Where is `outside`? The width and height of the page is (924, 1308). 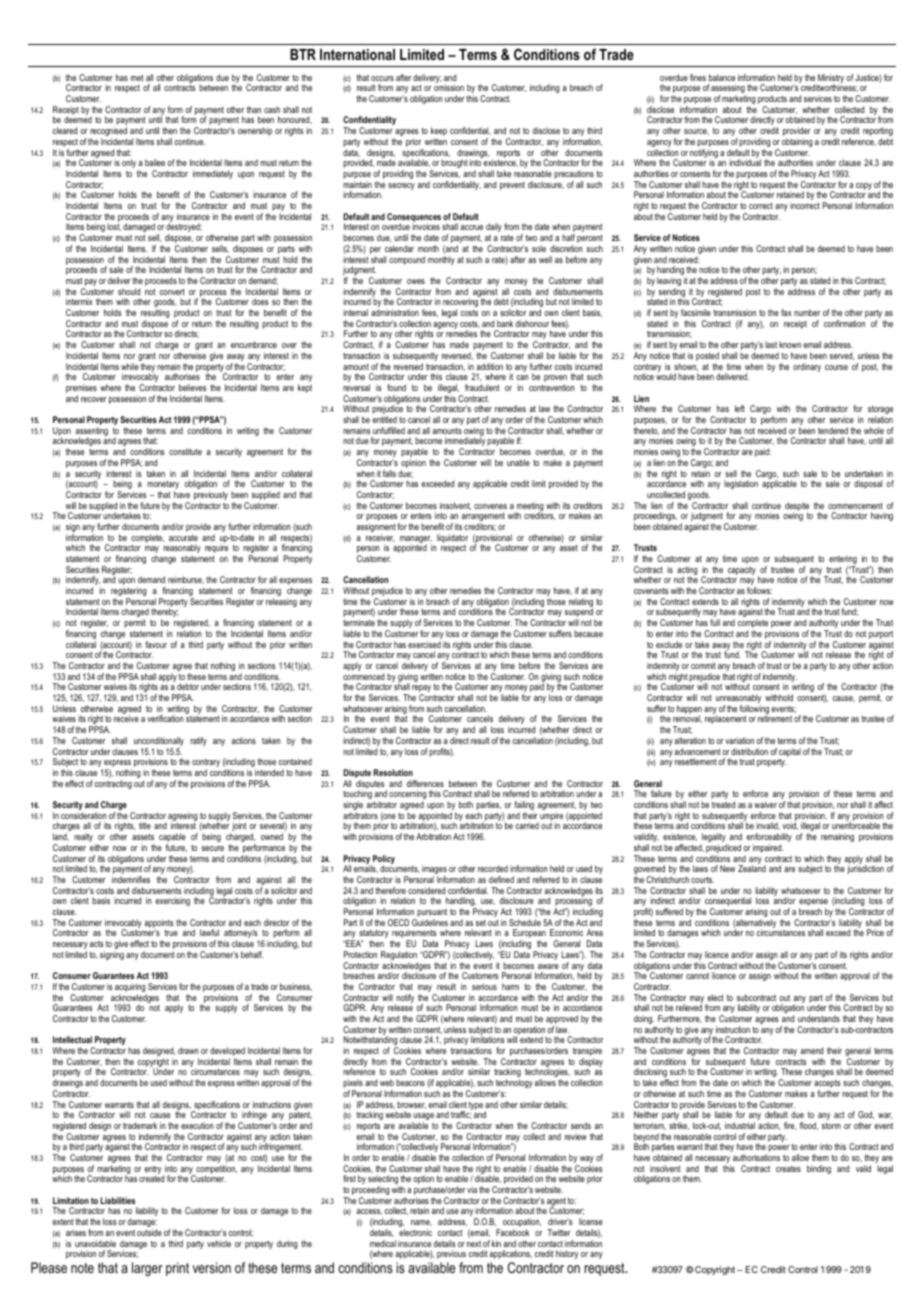 outside is located at coordinates (149, 1232).
